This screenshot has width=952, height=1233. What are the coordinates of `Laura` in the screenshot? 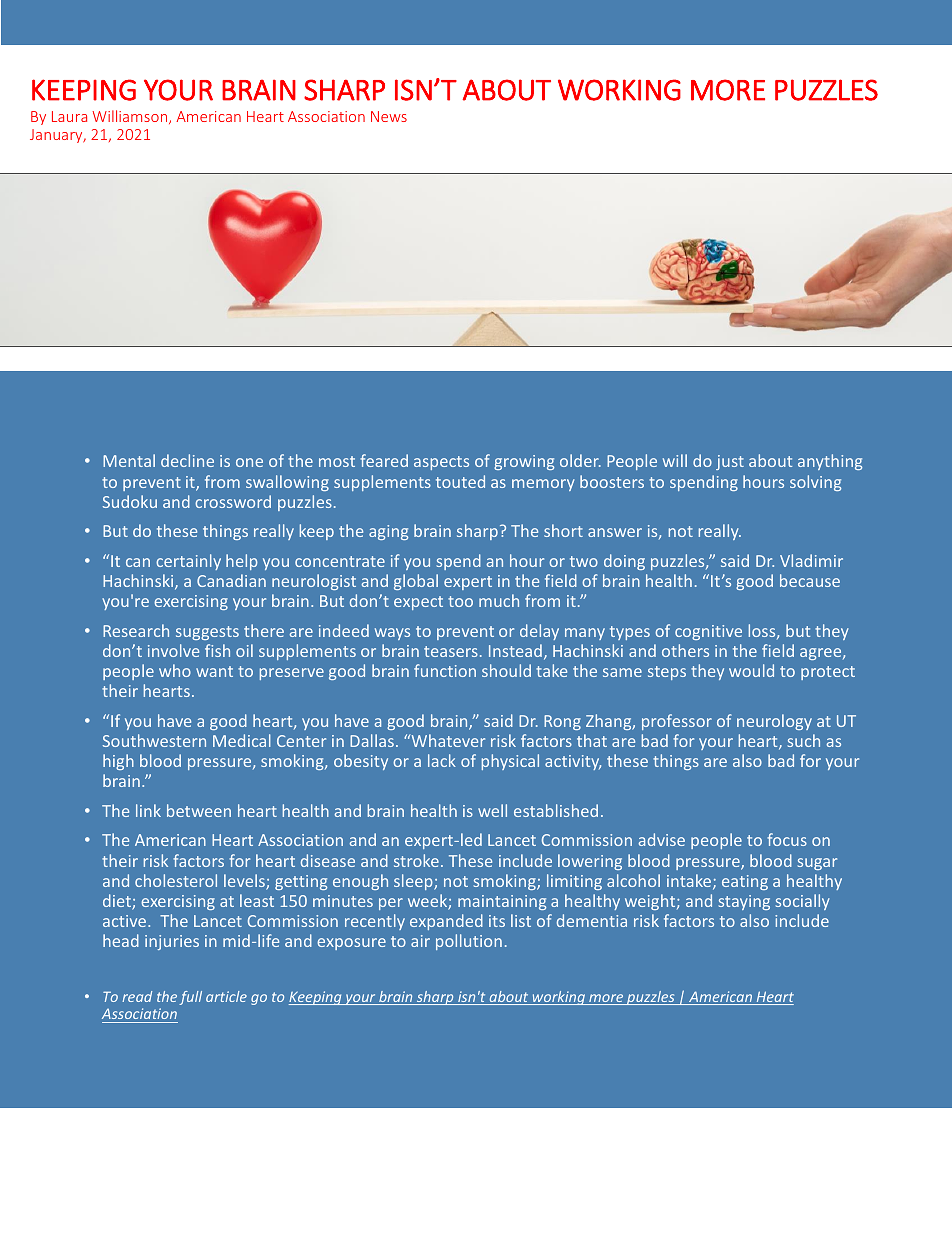 It's located at (69, 116).
